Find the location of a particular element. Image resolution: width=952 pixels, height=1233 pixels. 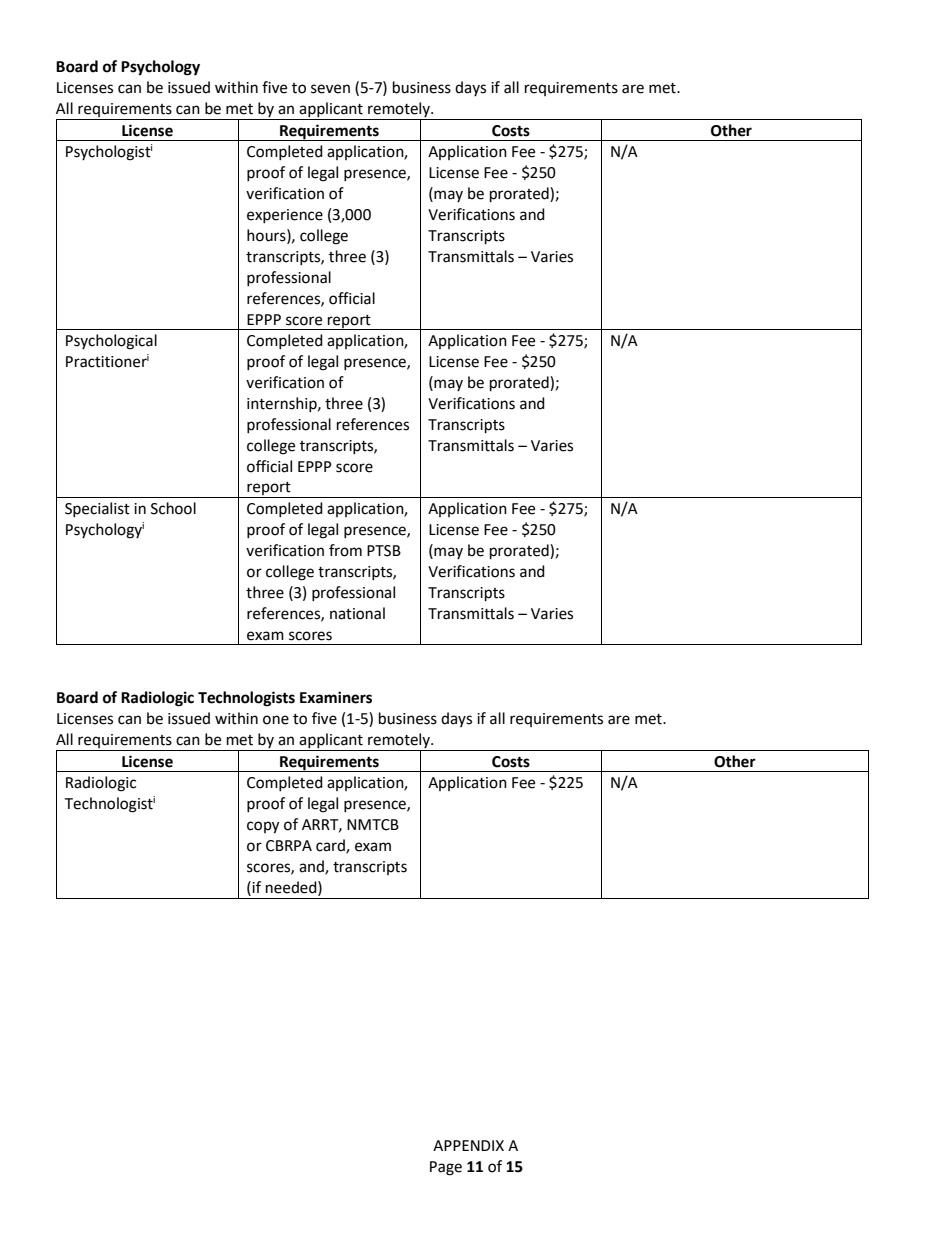

seven is located at coordinates (330, 89).
